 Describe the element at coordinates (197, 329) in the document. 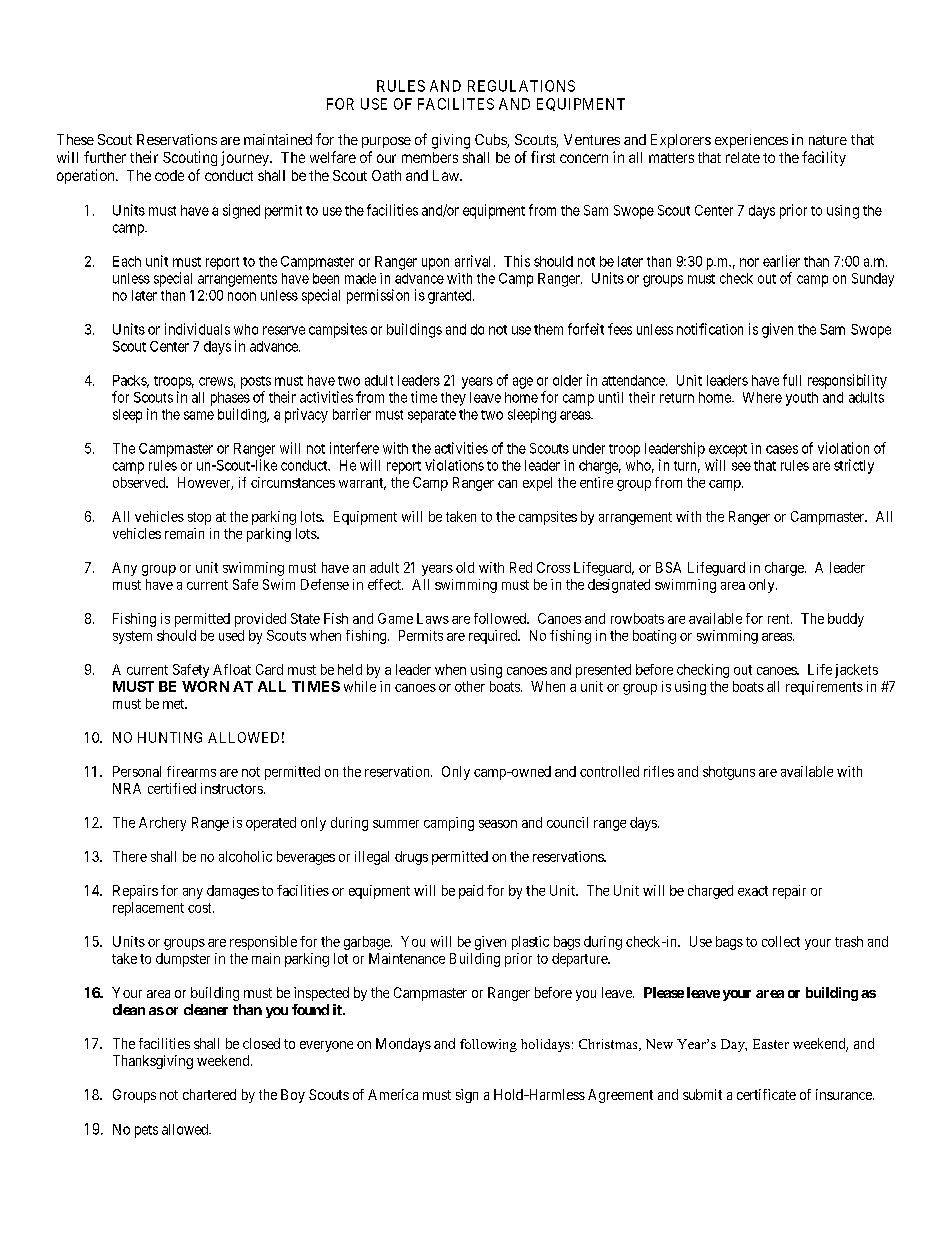

I see `individuals` at that location.
